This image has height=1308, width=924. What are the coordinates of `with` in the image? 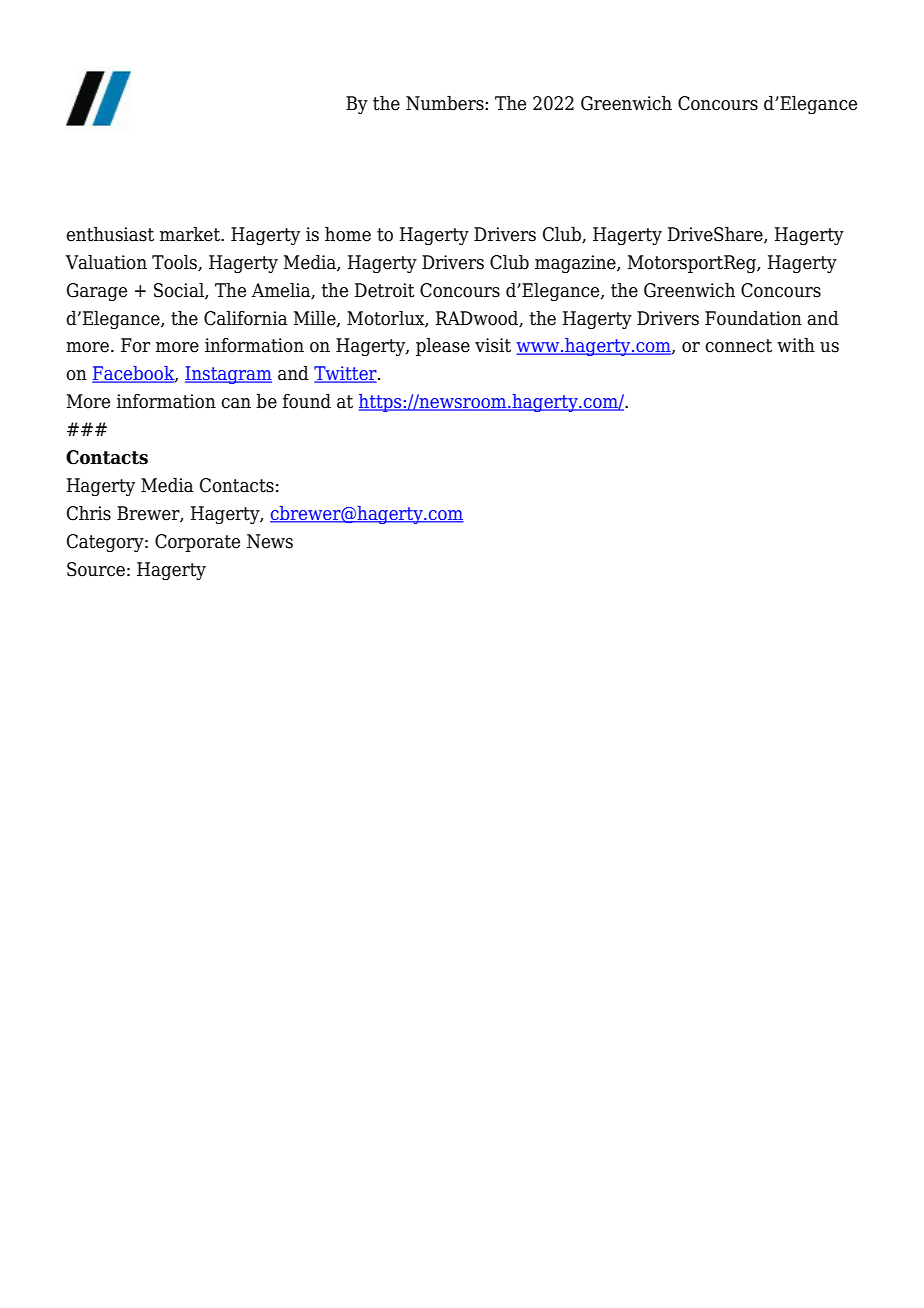 It's located at (796, 345).
